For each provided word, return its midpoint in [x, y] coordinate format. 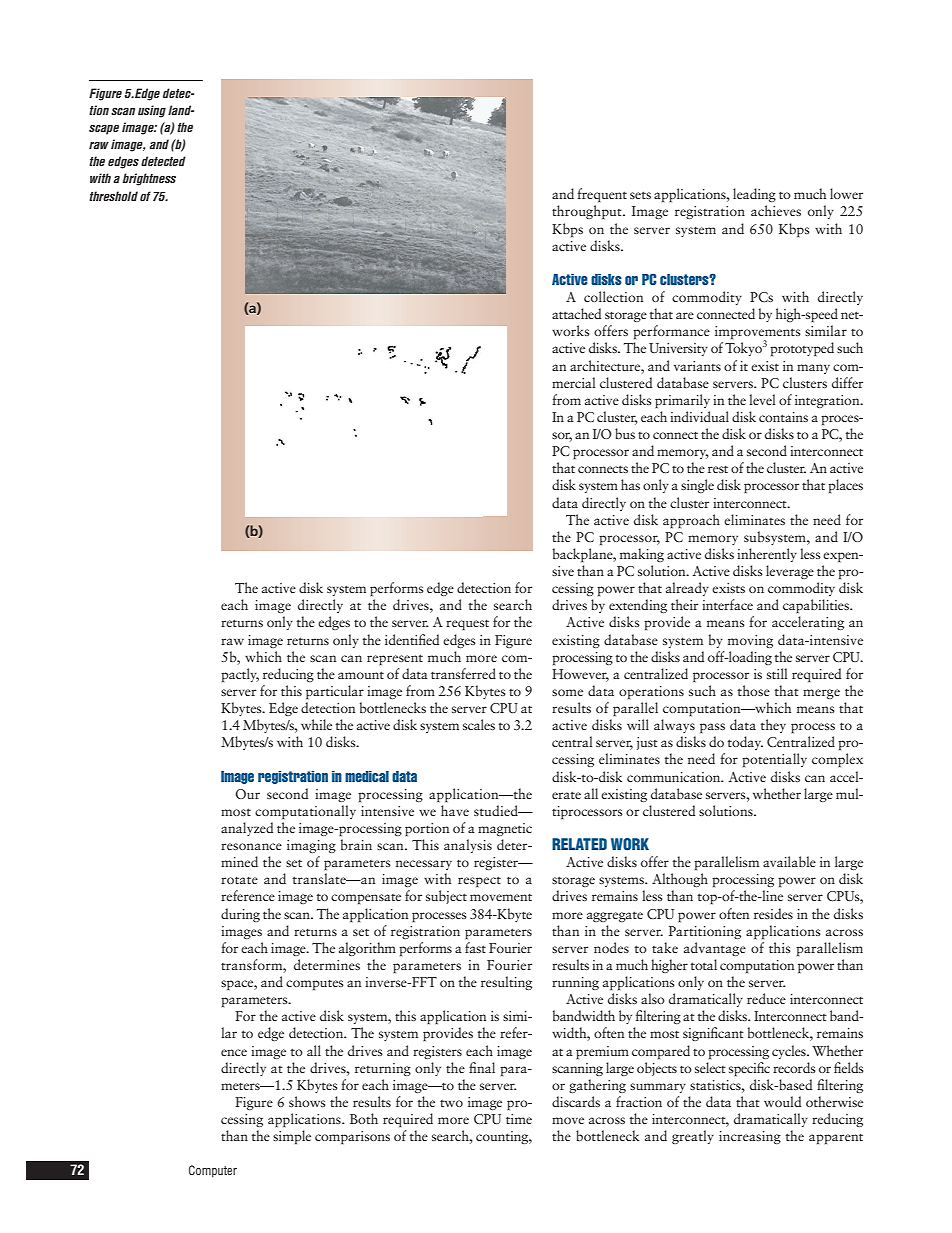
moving [750, 641]
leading [754, 195]
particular [335, 692]
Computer [213, 1171]
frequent [602, 195]
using [152, 111]
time [519, 1119]
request [467, 625]
